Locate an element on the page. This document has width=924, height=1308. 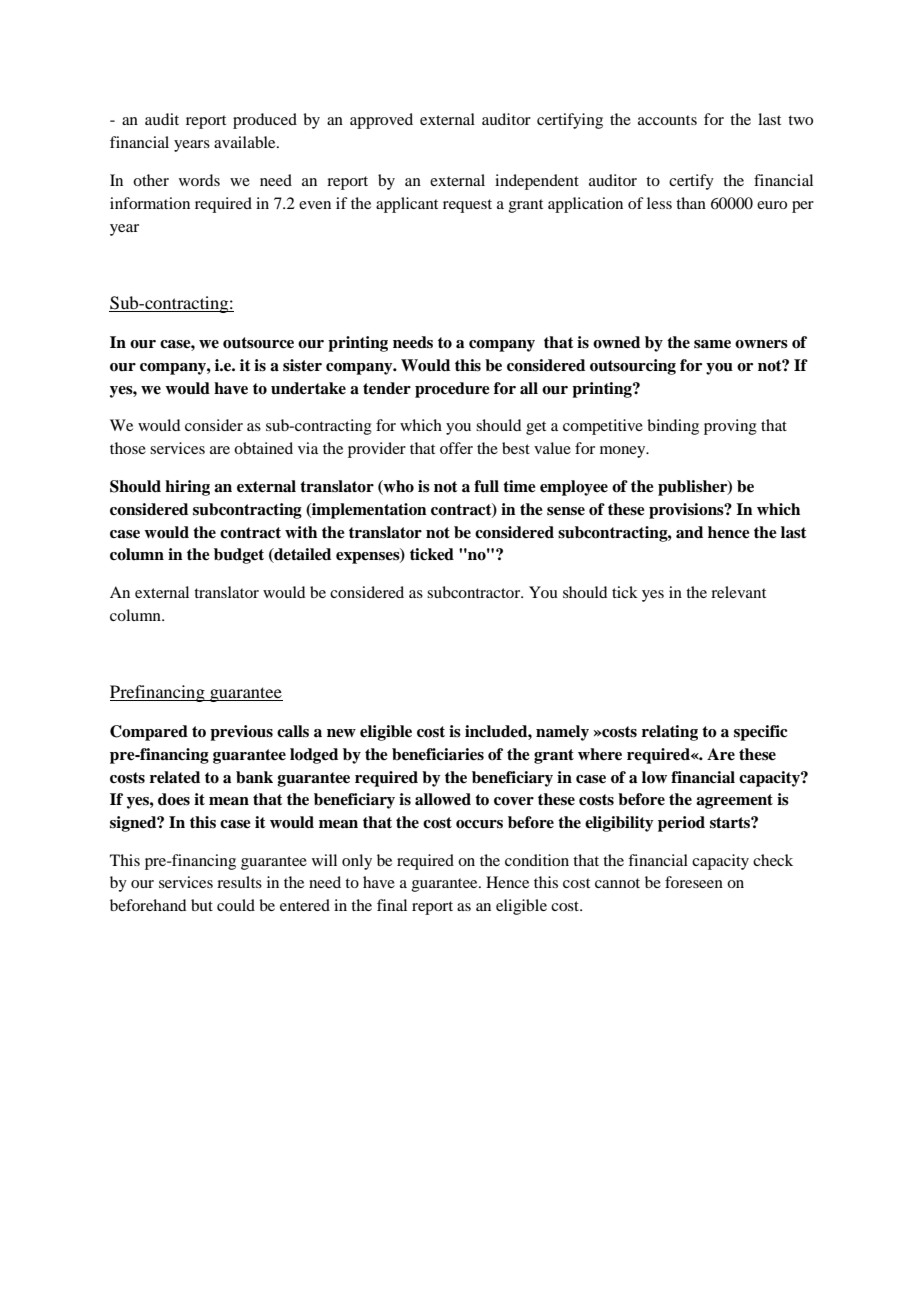
budget is located at coordinates (239, 556).
